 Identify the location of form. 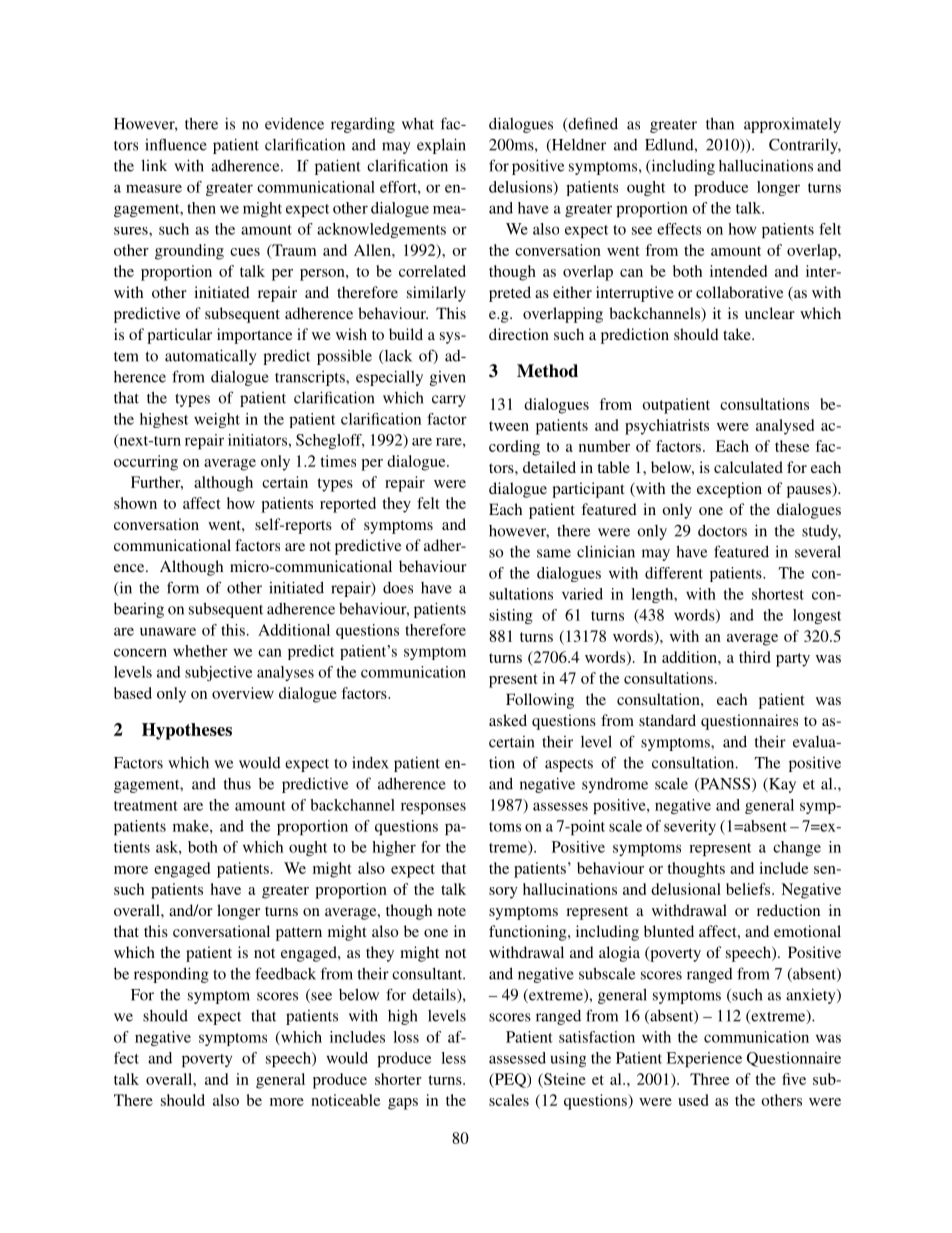
(183, 587).
